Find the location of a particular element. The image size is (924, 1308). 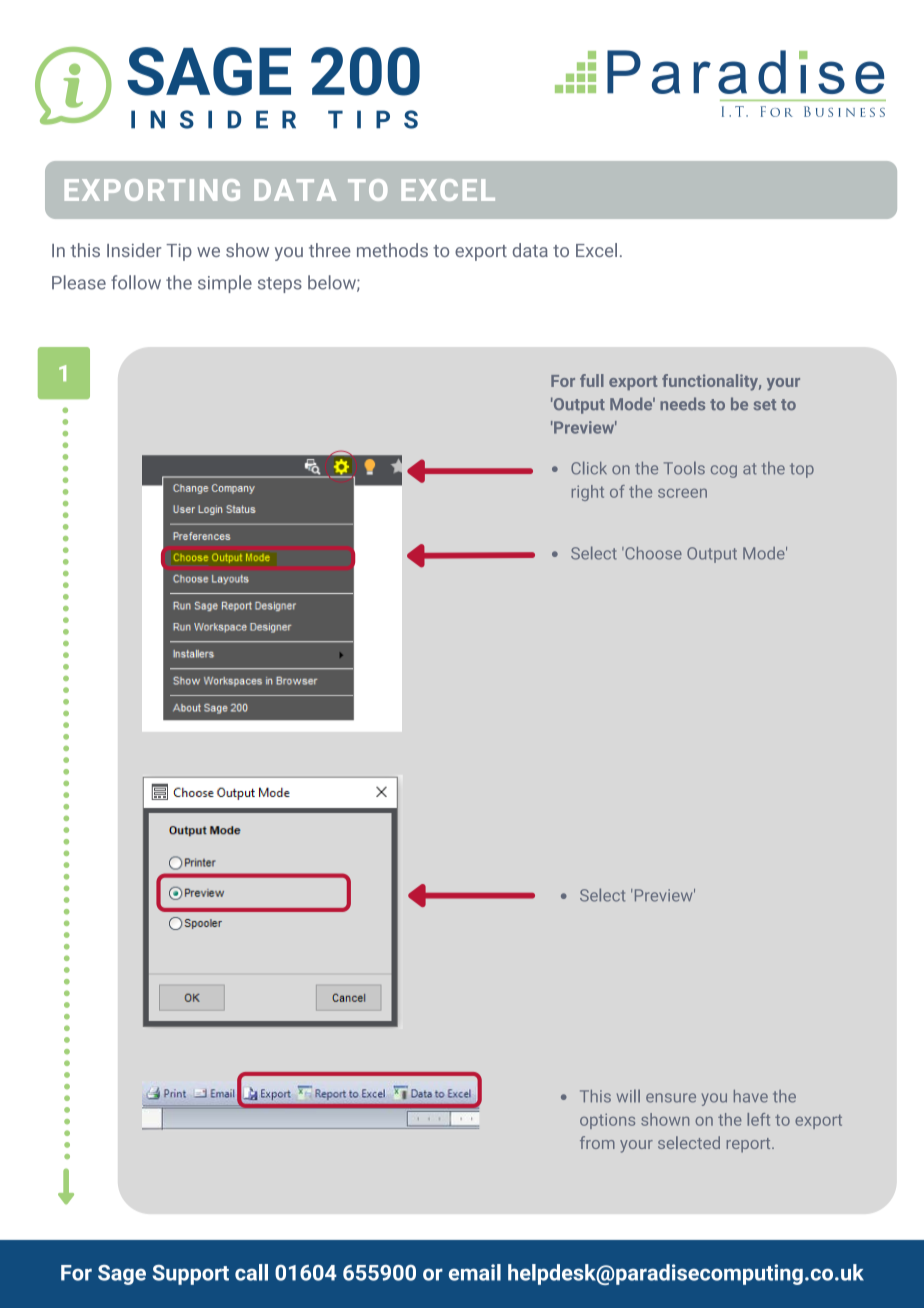

Tools is located at coordinates (684, 468).
